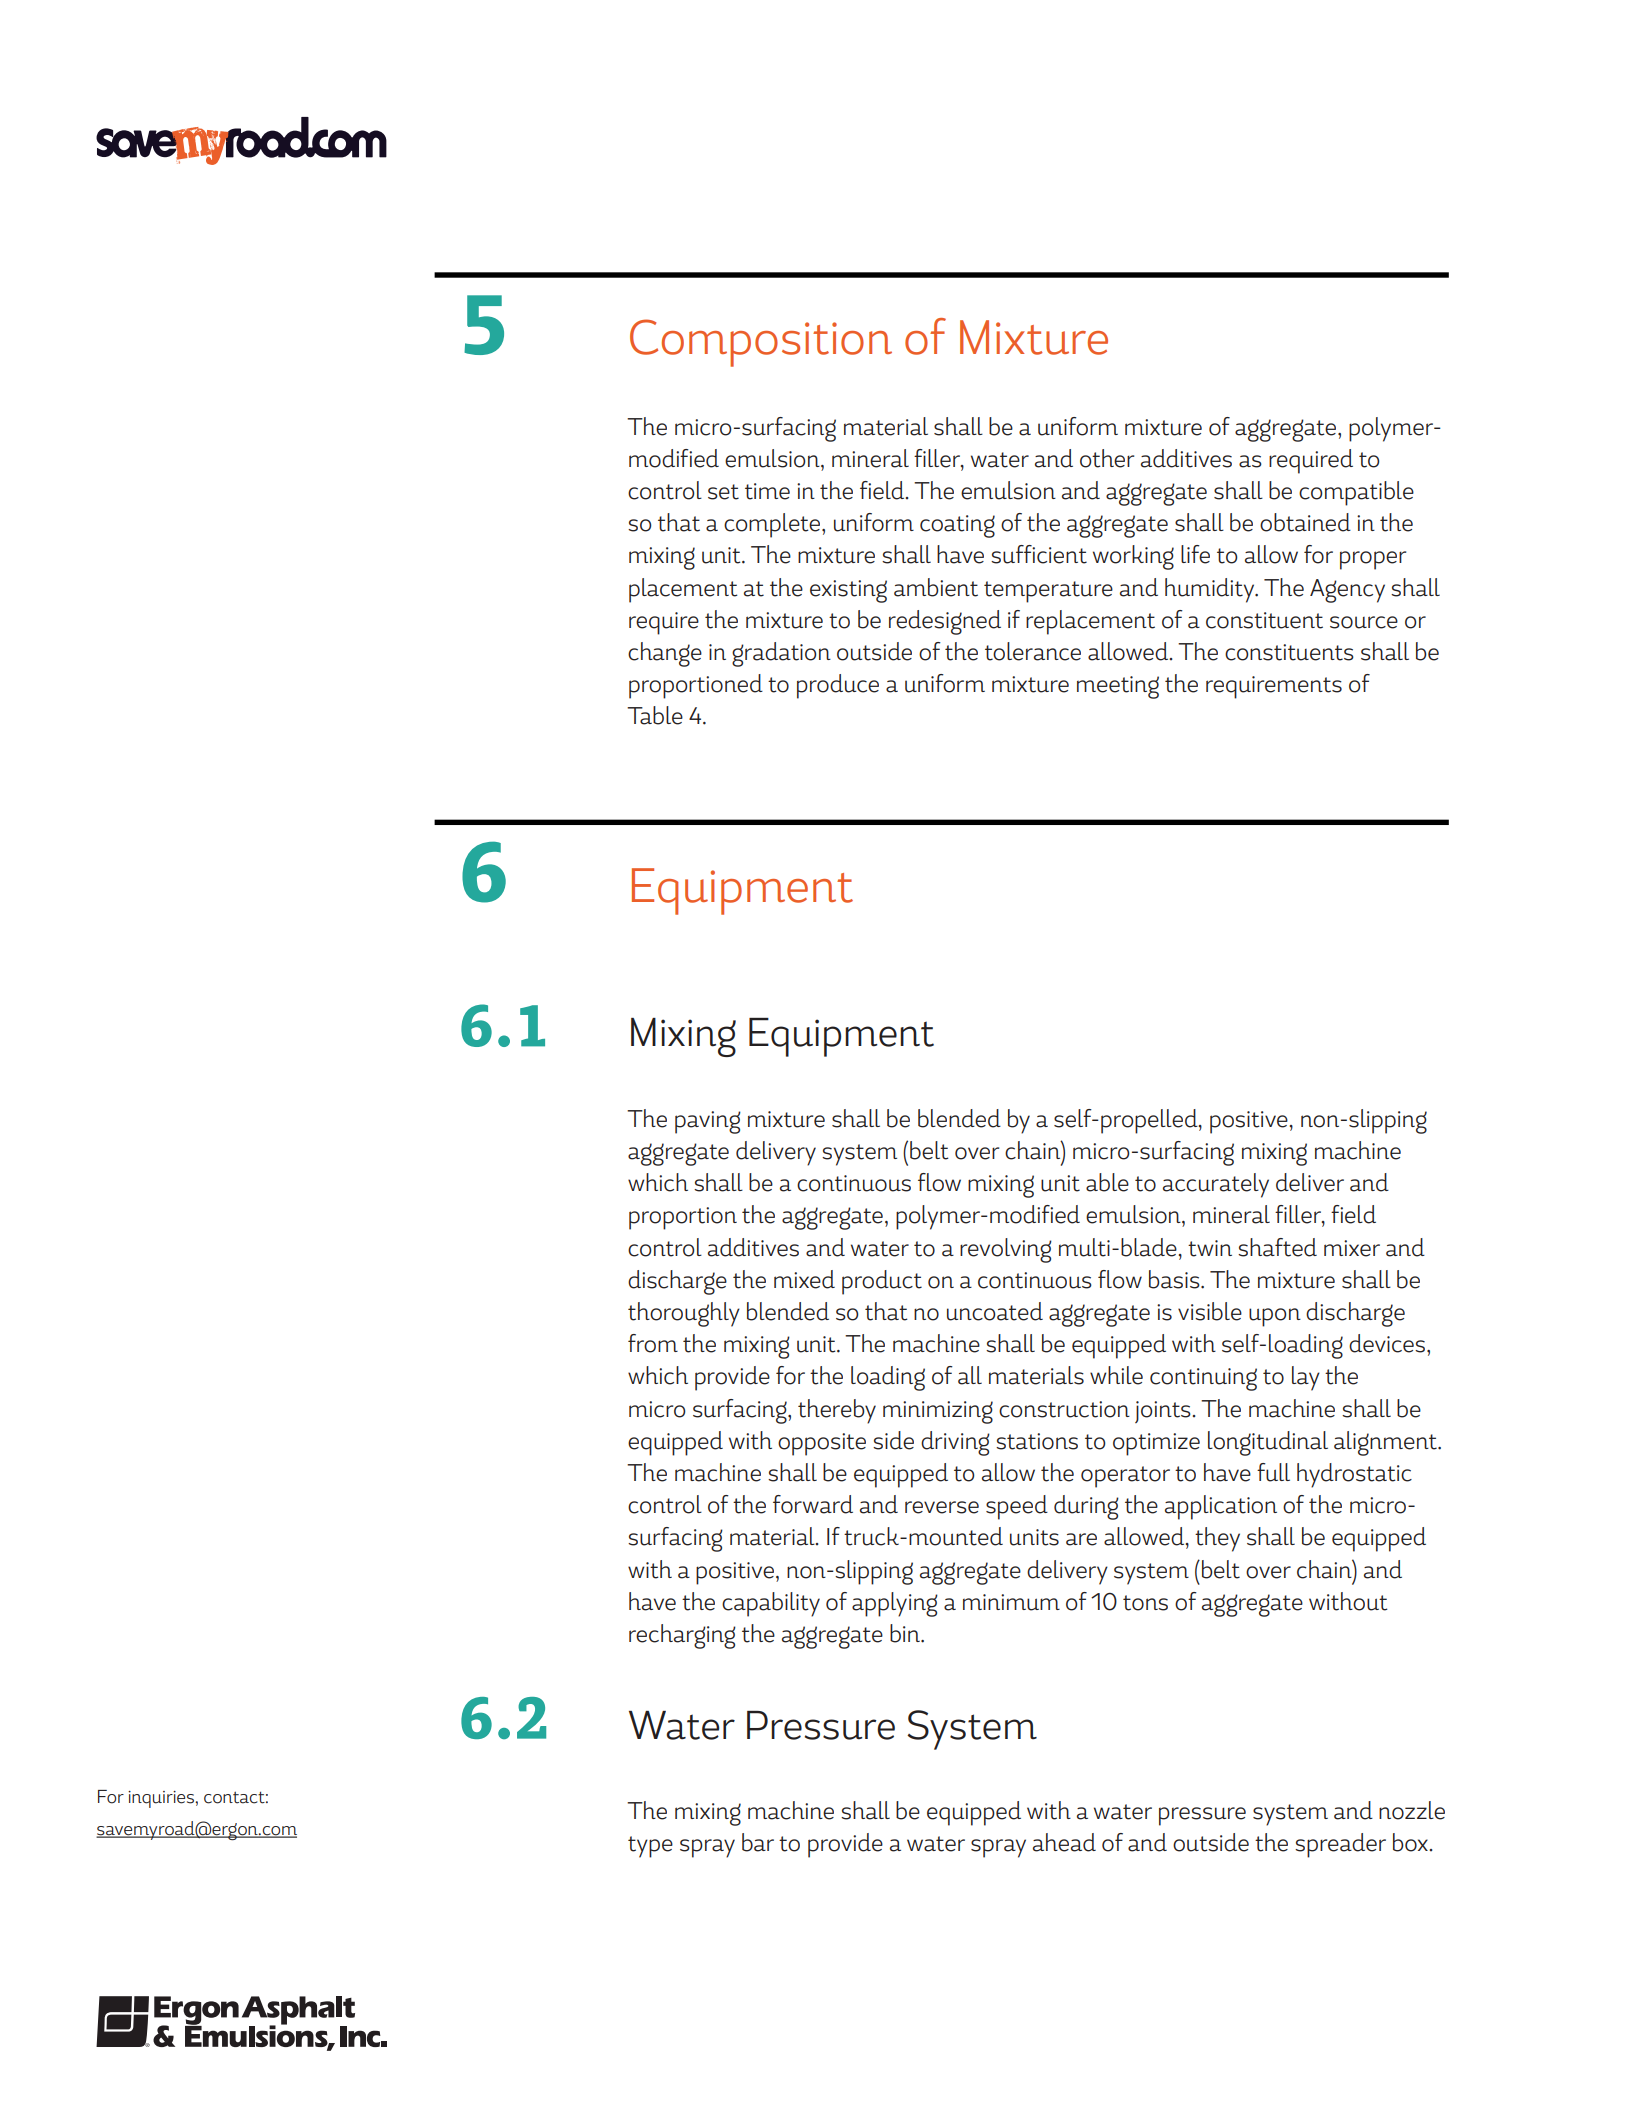 The height and width of the screenshot is (2125, 1642). I want to click on ahead, so click(1064, 1842).
